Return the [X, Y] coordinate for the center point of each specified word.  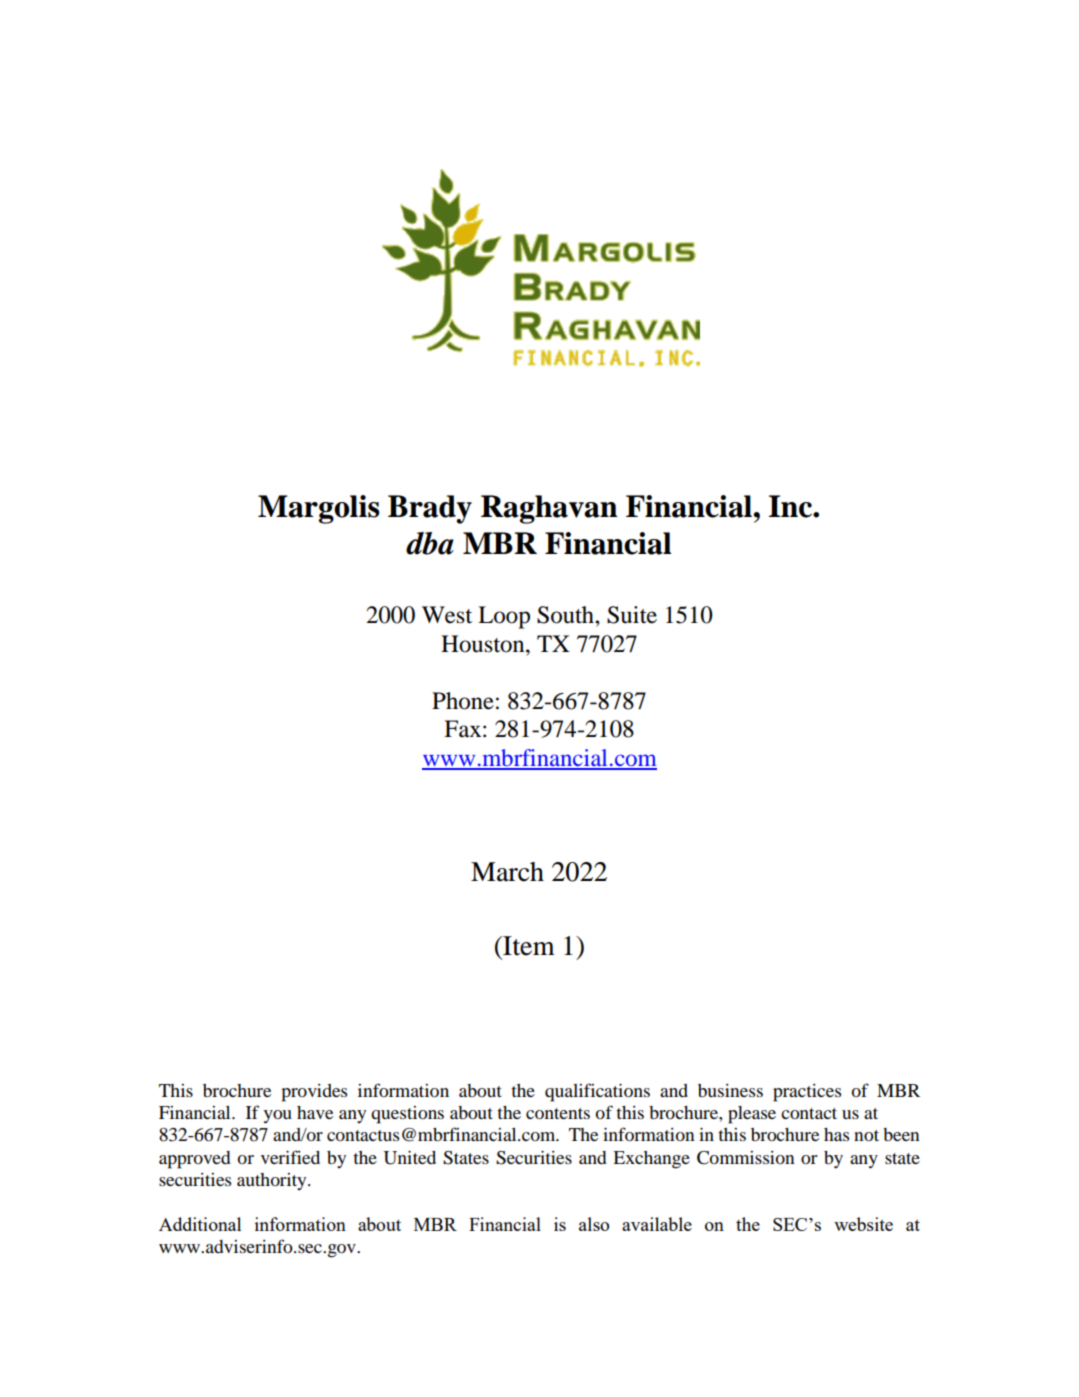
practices [807, 1093]
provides [314, 1093]
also [594, 1224]
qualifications [597, 1092]
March [507, 872]
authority [273, 1181]
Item [528, 946]
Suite [632, 615]
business [730, 1090]
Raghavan [549, 509]
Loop [504, 617]
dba [430, 543]
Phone [463, 701]
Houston [484, 644]
